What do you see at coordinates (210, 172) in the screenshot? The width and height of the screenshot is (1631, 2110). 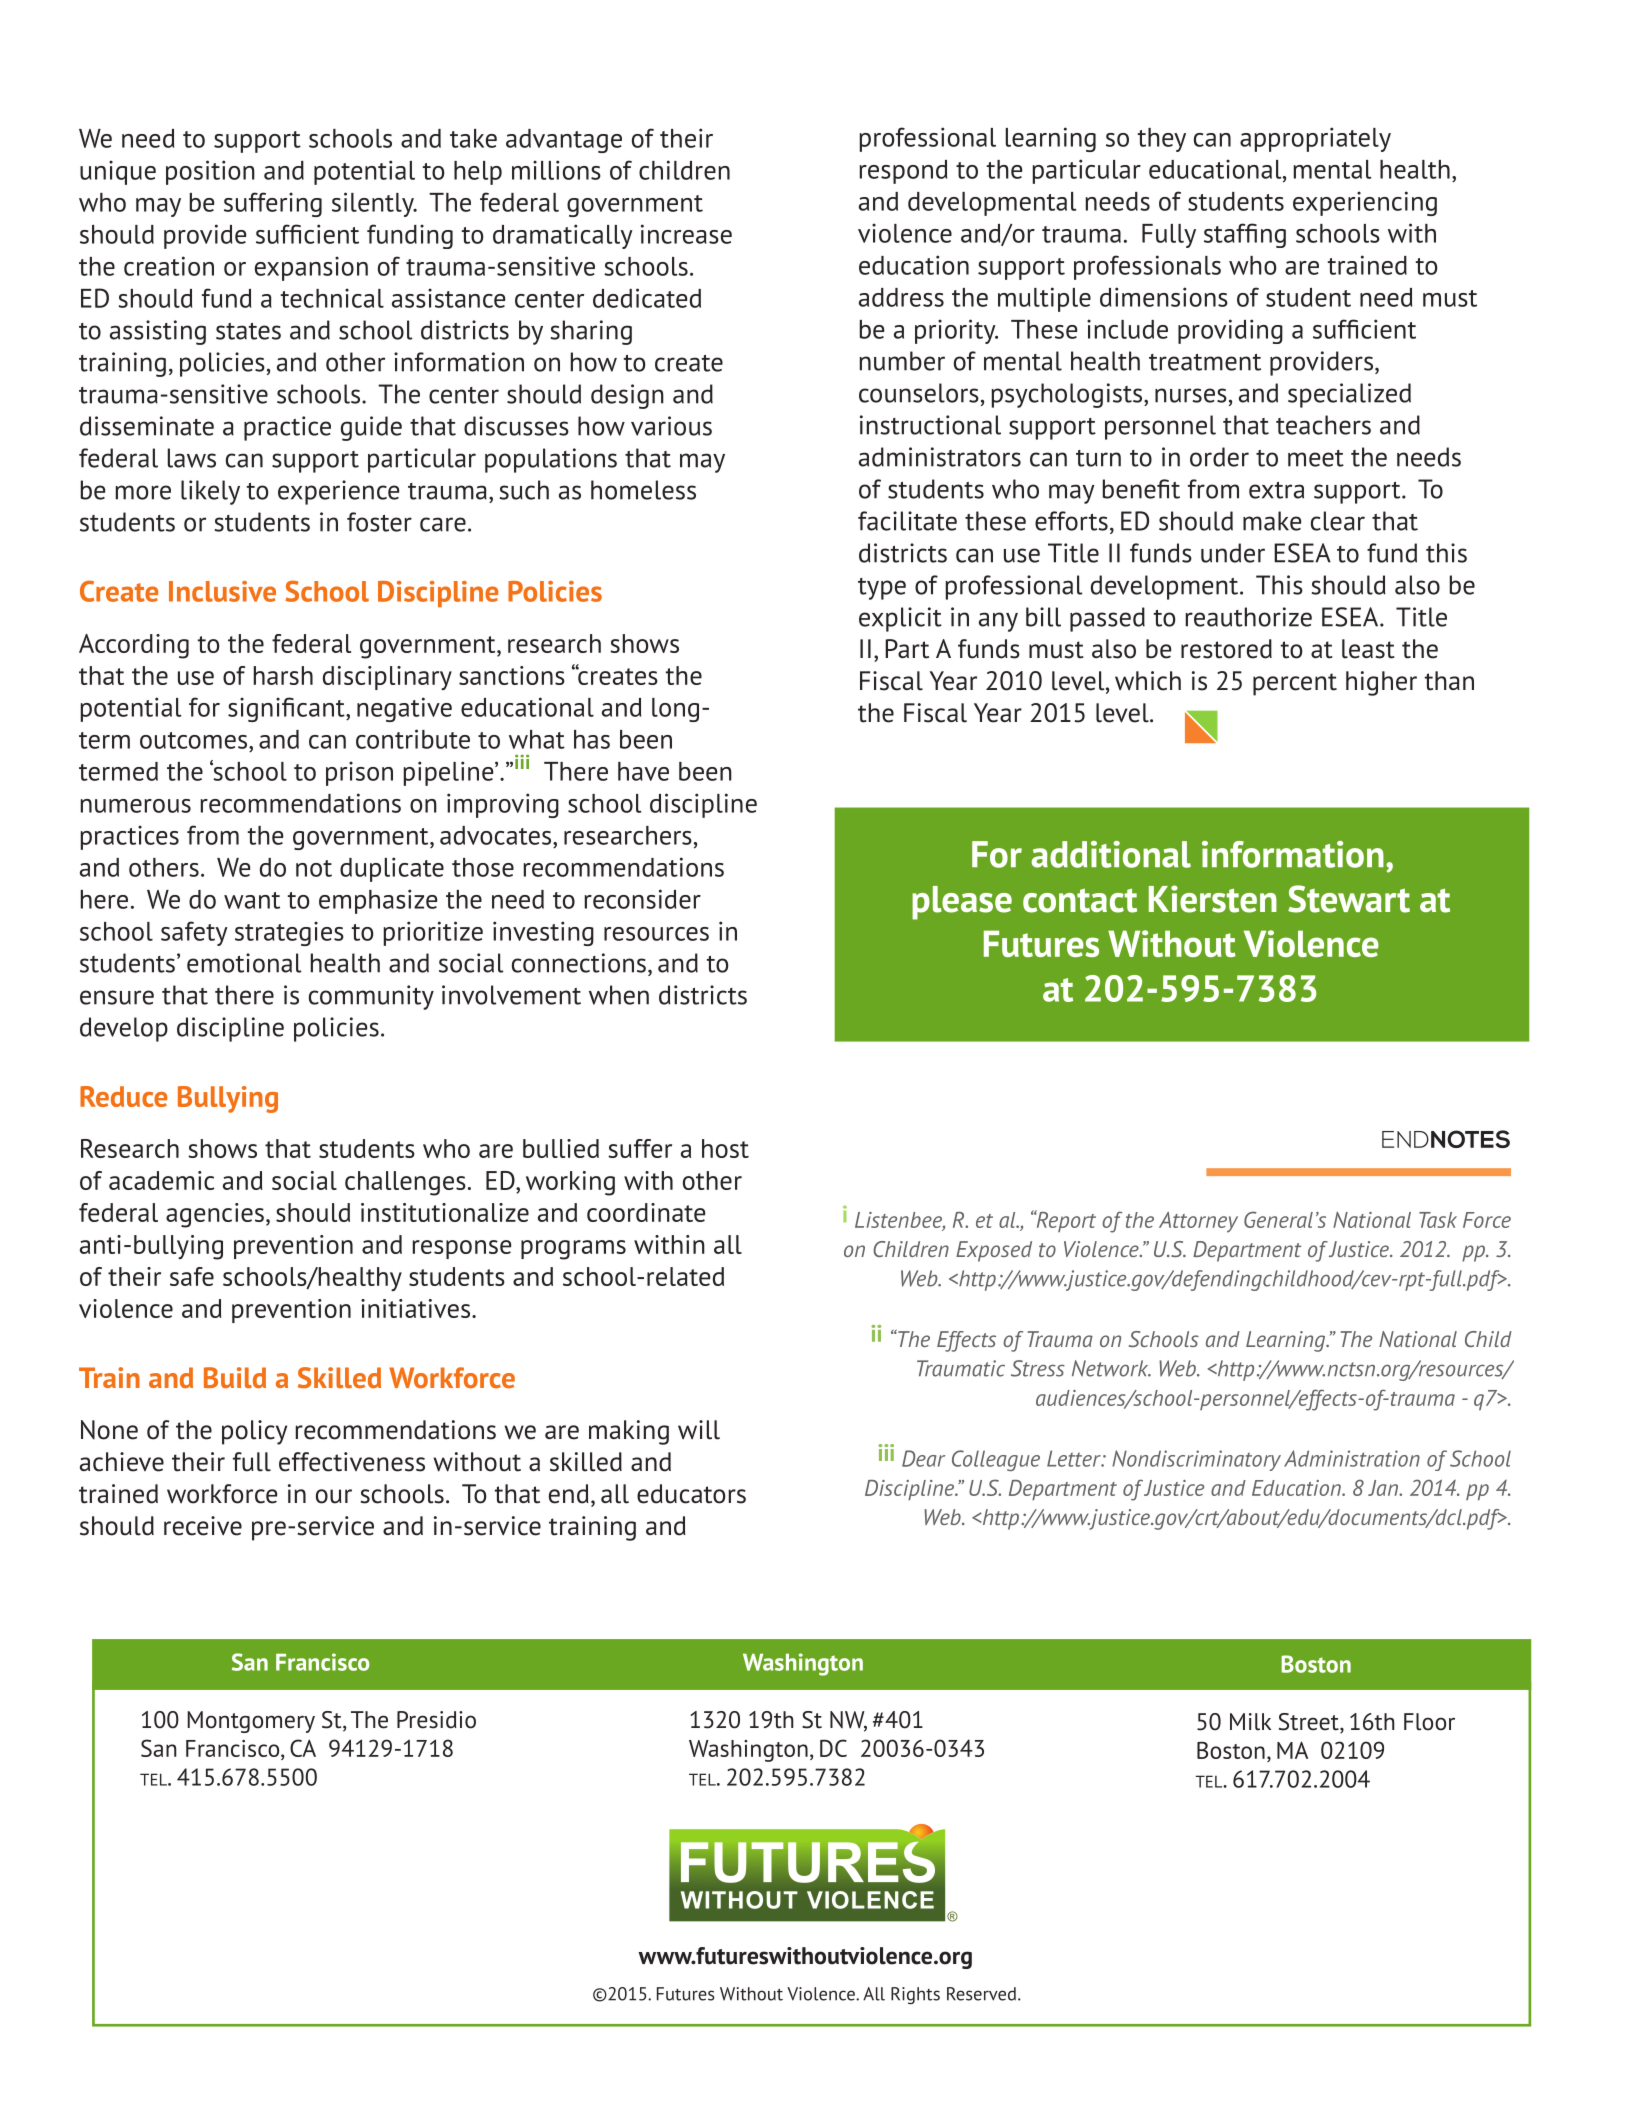 I see `position` at bounding box center [210, 172].
